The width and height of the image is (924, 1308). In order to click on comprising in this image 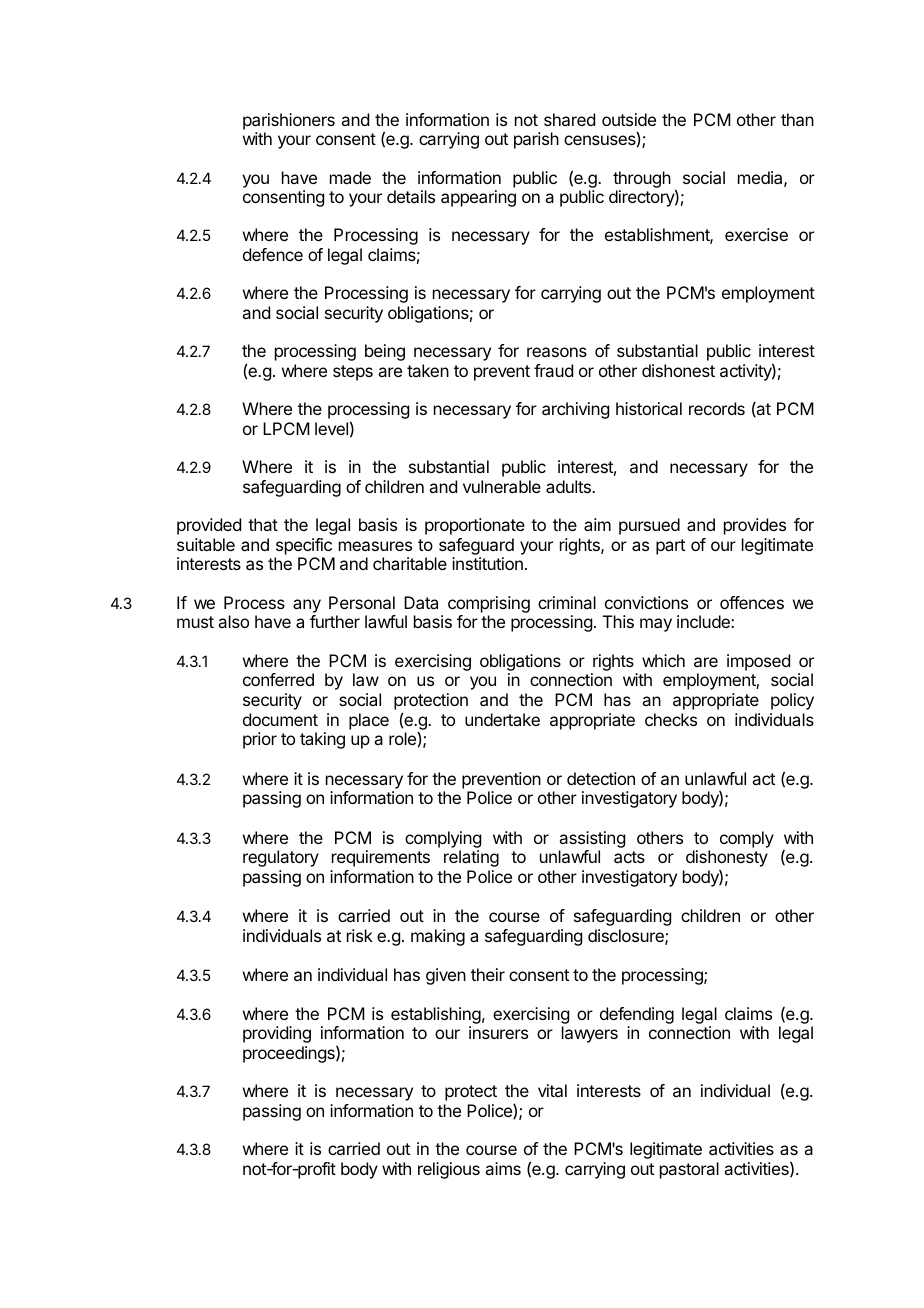, I will do `click(489, 606)`.
